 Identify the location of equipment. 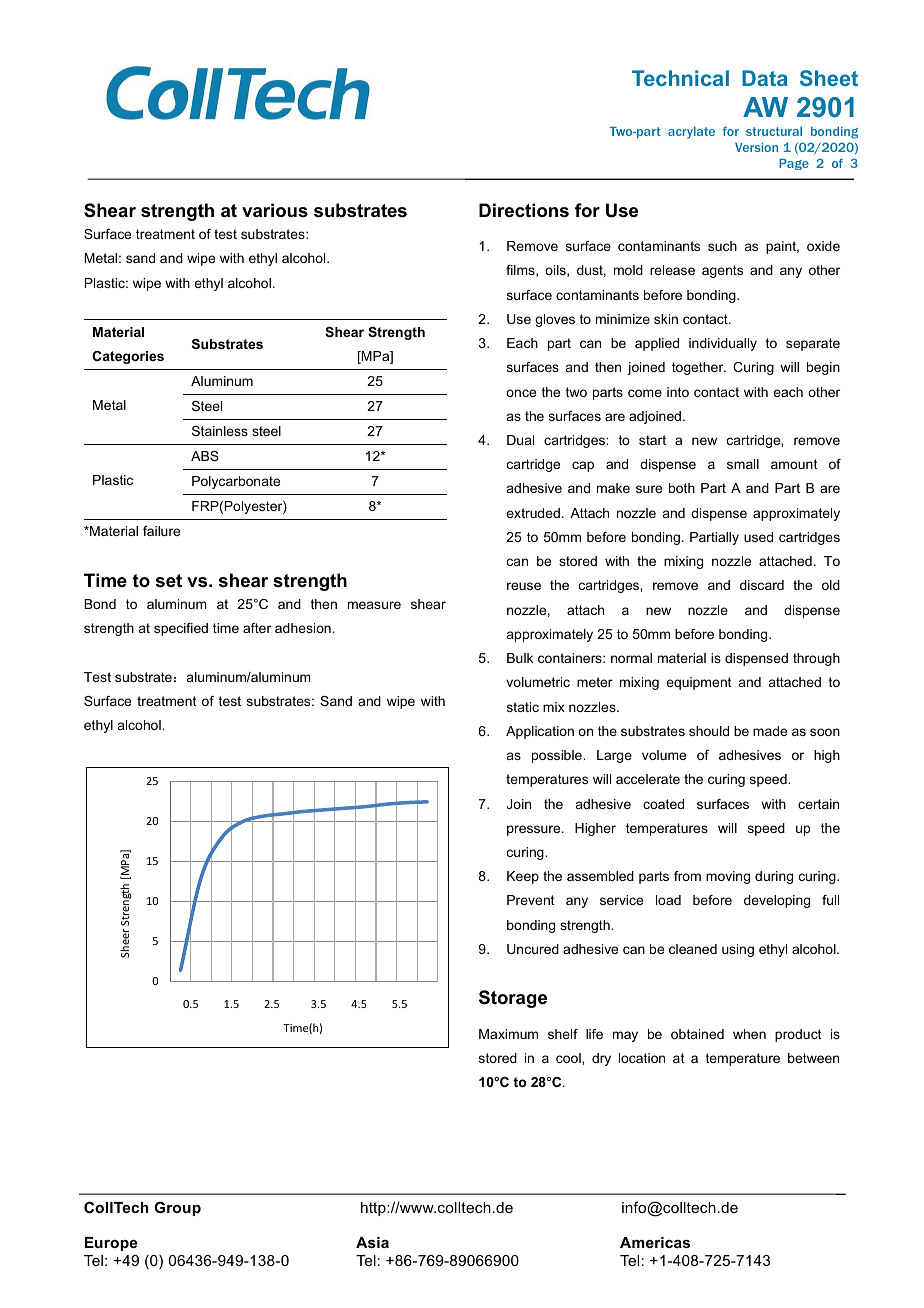
(698, 683).
